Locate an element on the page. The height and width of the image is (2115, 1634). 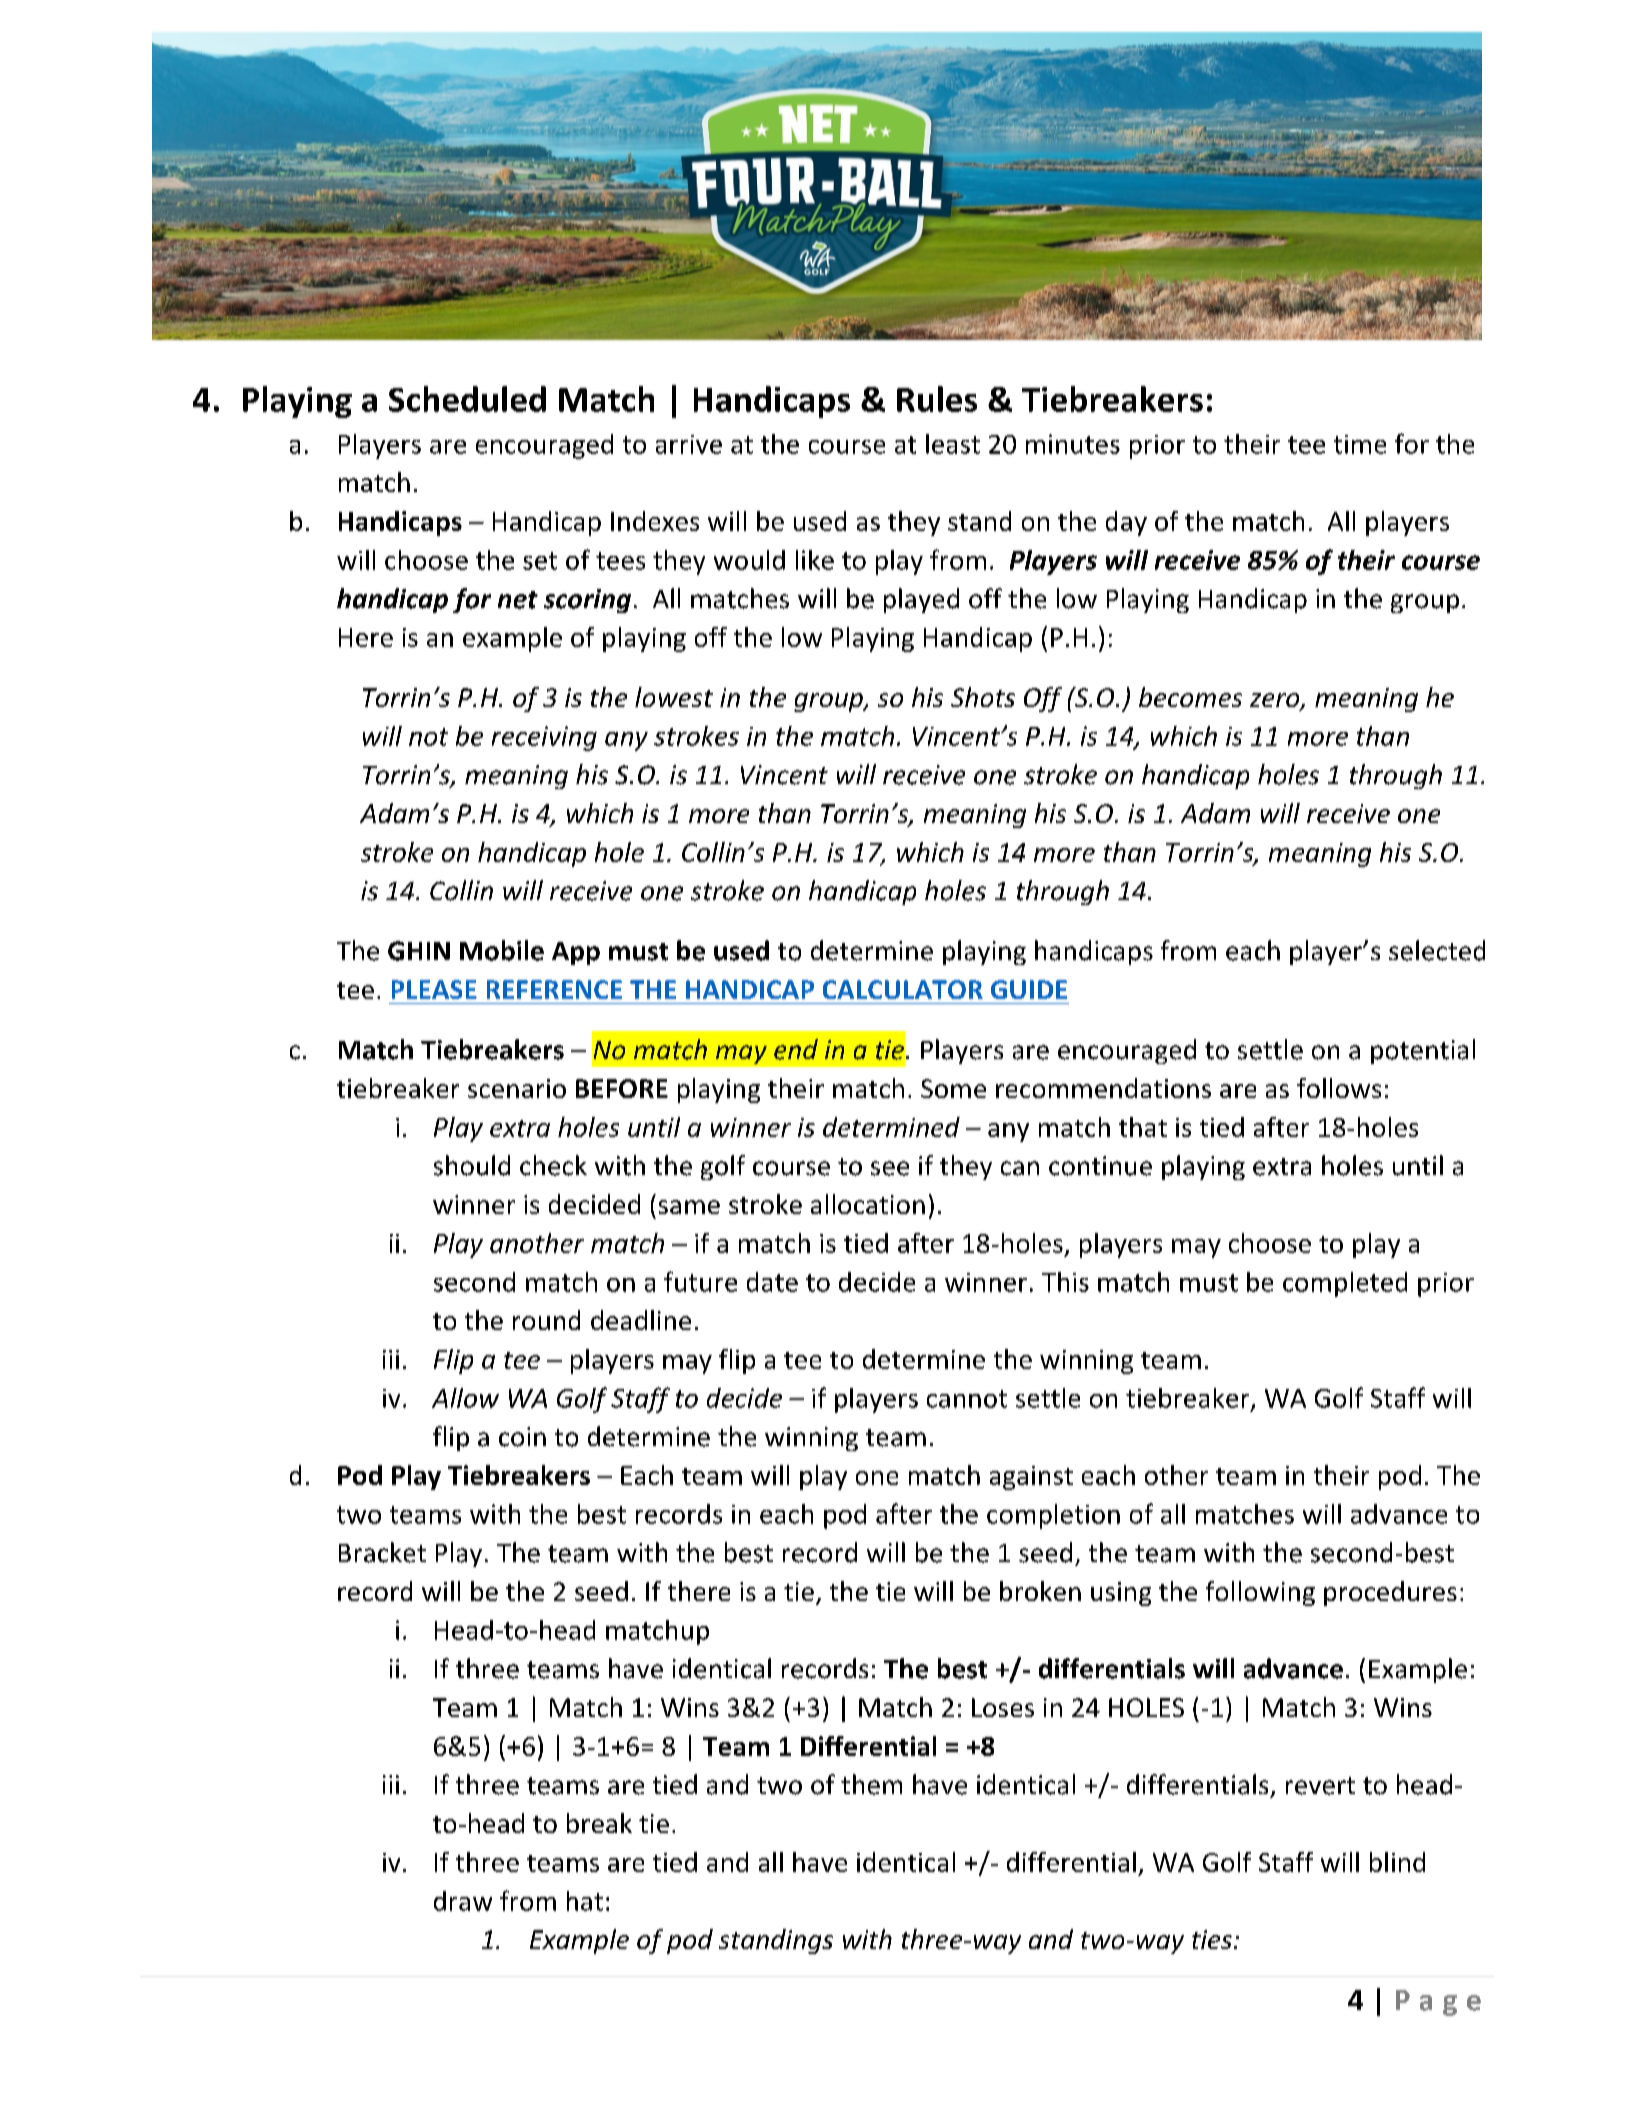
Scheduled is located at coordinates (467, 399).
